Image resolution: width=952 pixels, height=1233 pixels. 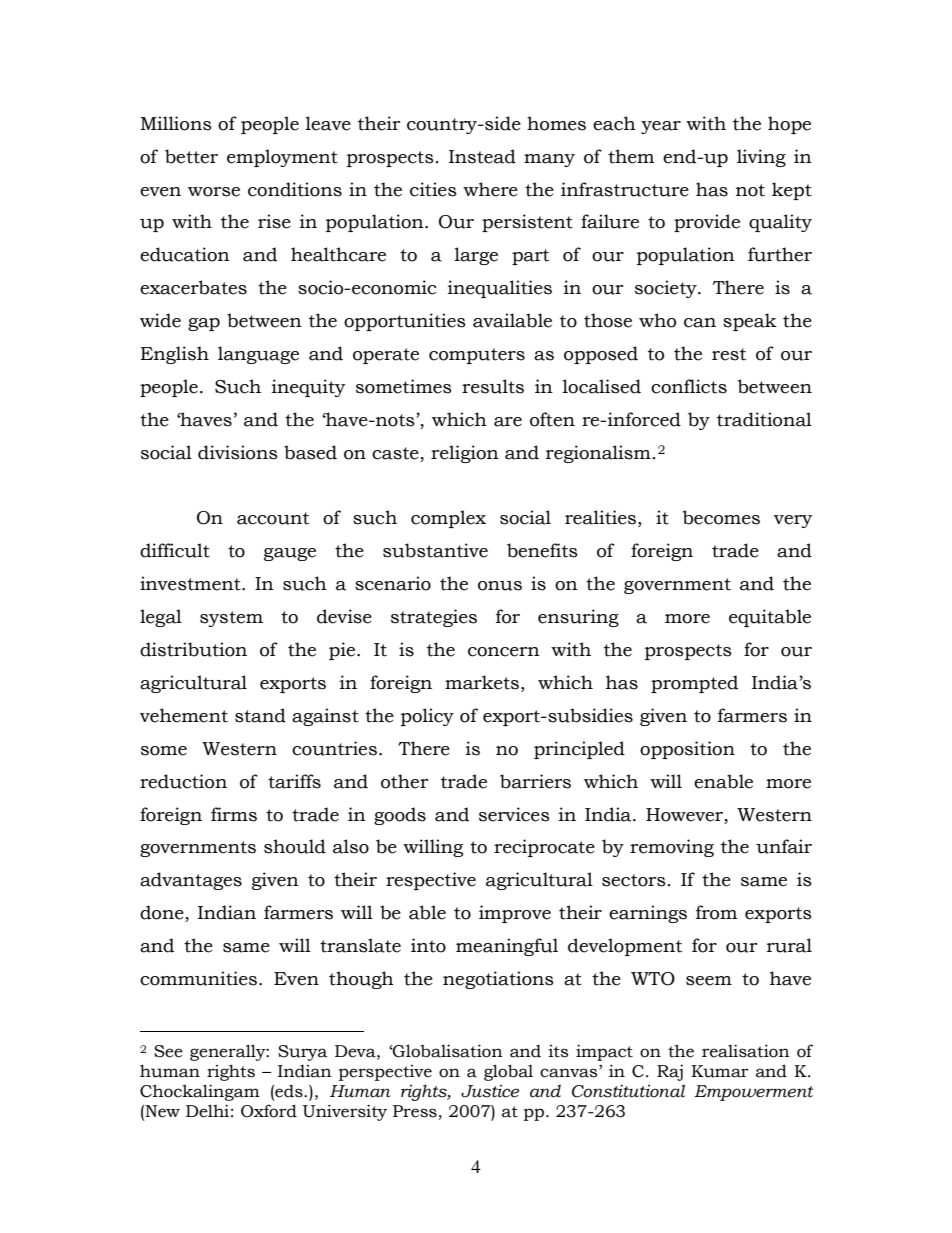 What do you see at coordinates (493, 386) in the screenshot?
I see `results` at bounding box center [493, 386].
